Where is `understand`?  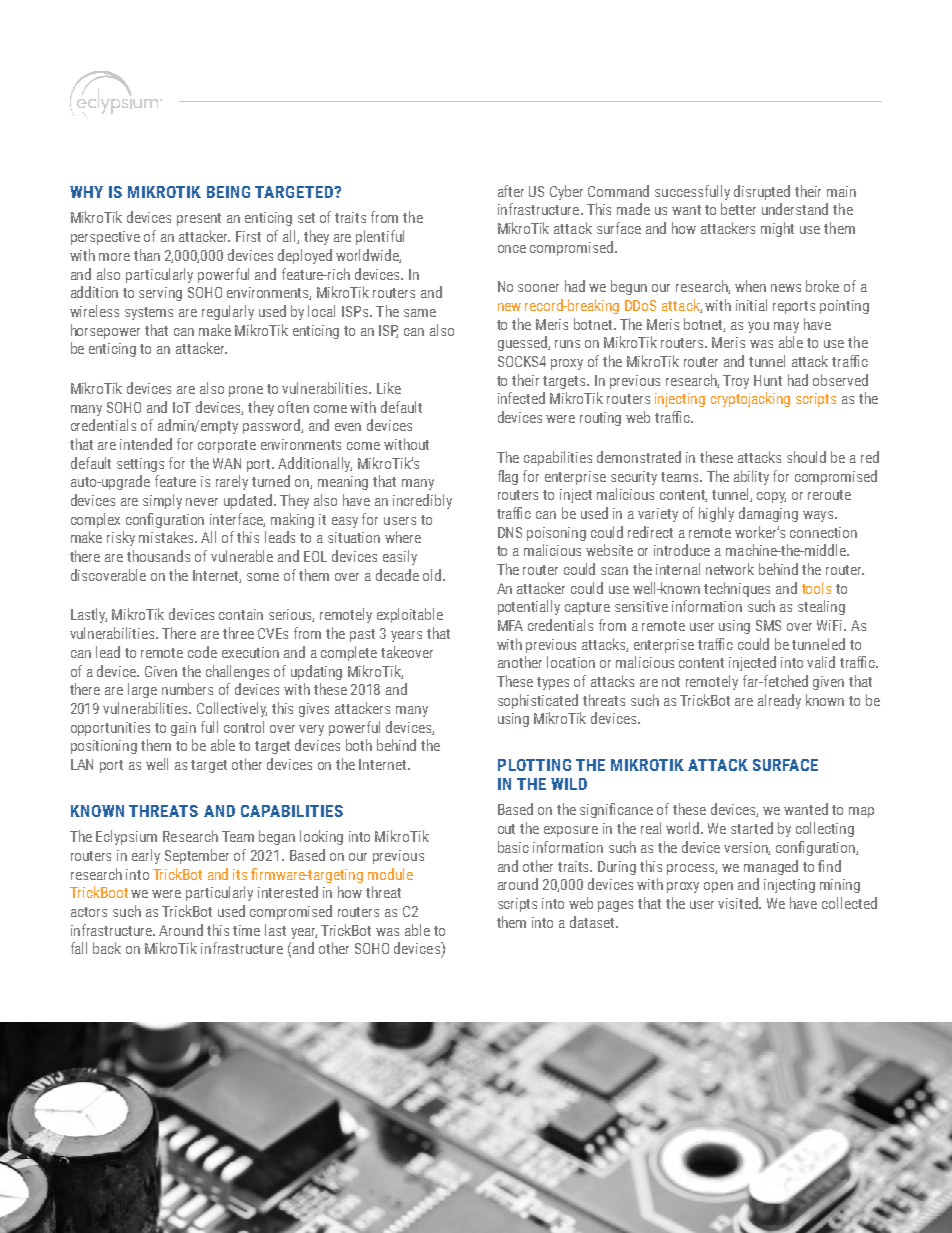 understand is located at coordinates (795, 209).
